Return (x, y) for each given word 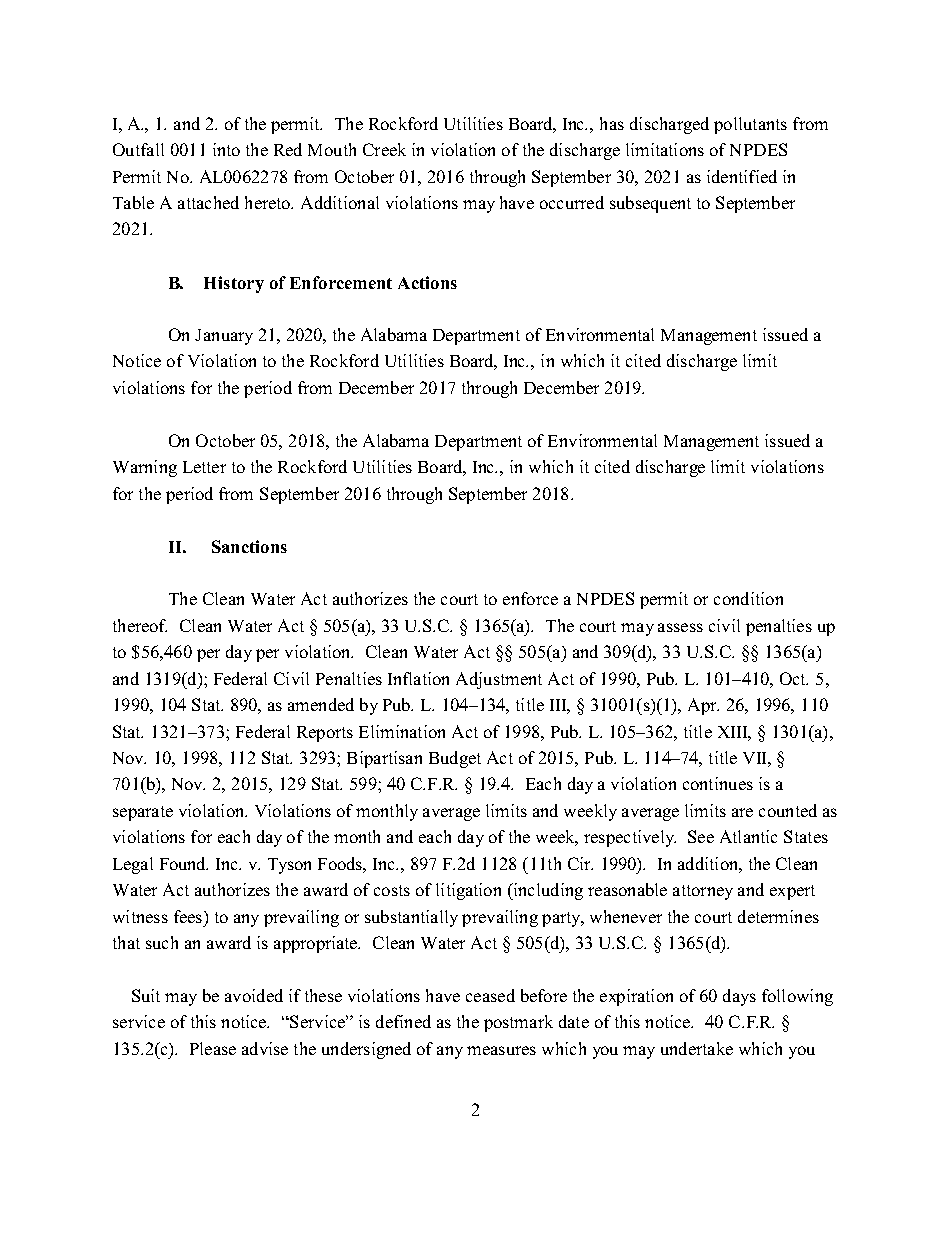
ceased (490, 995)
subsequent (650, 204)
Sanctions (249, 546)
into (226, 149)
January (224, 337)
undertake (697, 1048)
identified (742, 176)
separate (143, 813)
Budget (455, 759)
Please (213, 1048)
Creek (384, 149)
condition (748, 598)
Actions (427, 282)
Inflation (418, 678)
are (742, 812)
